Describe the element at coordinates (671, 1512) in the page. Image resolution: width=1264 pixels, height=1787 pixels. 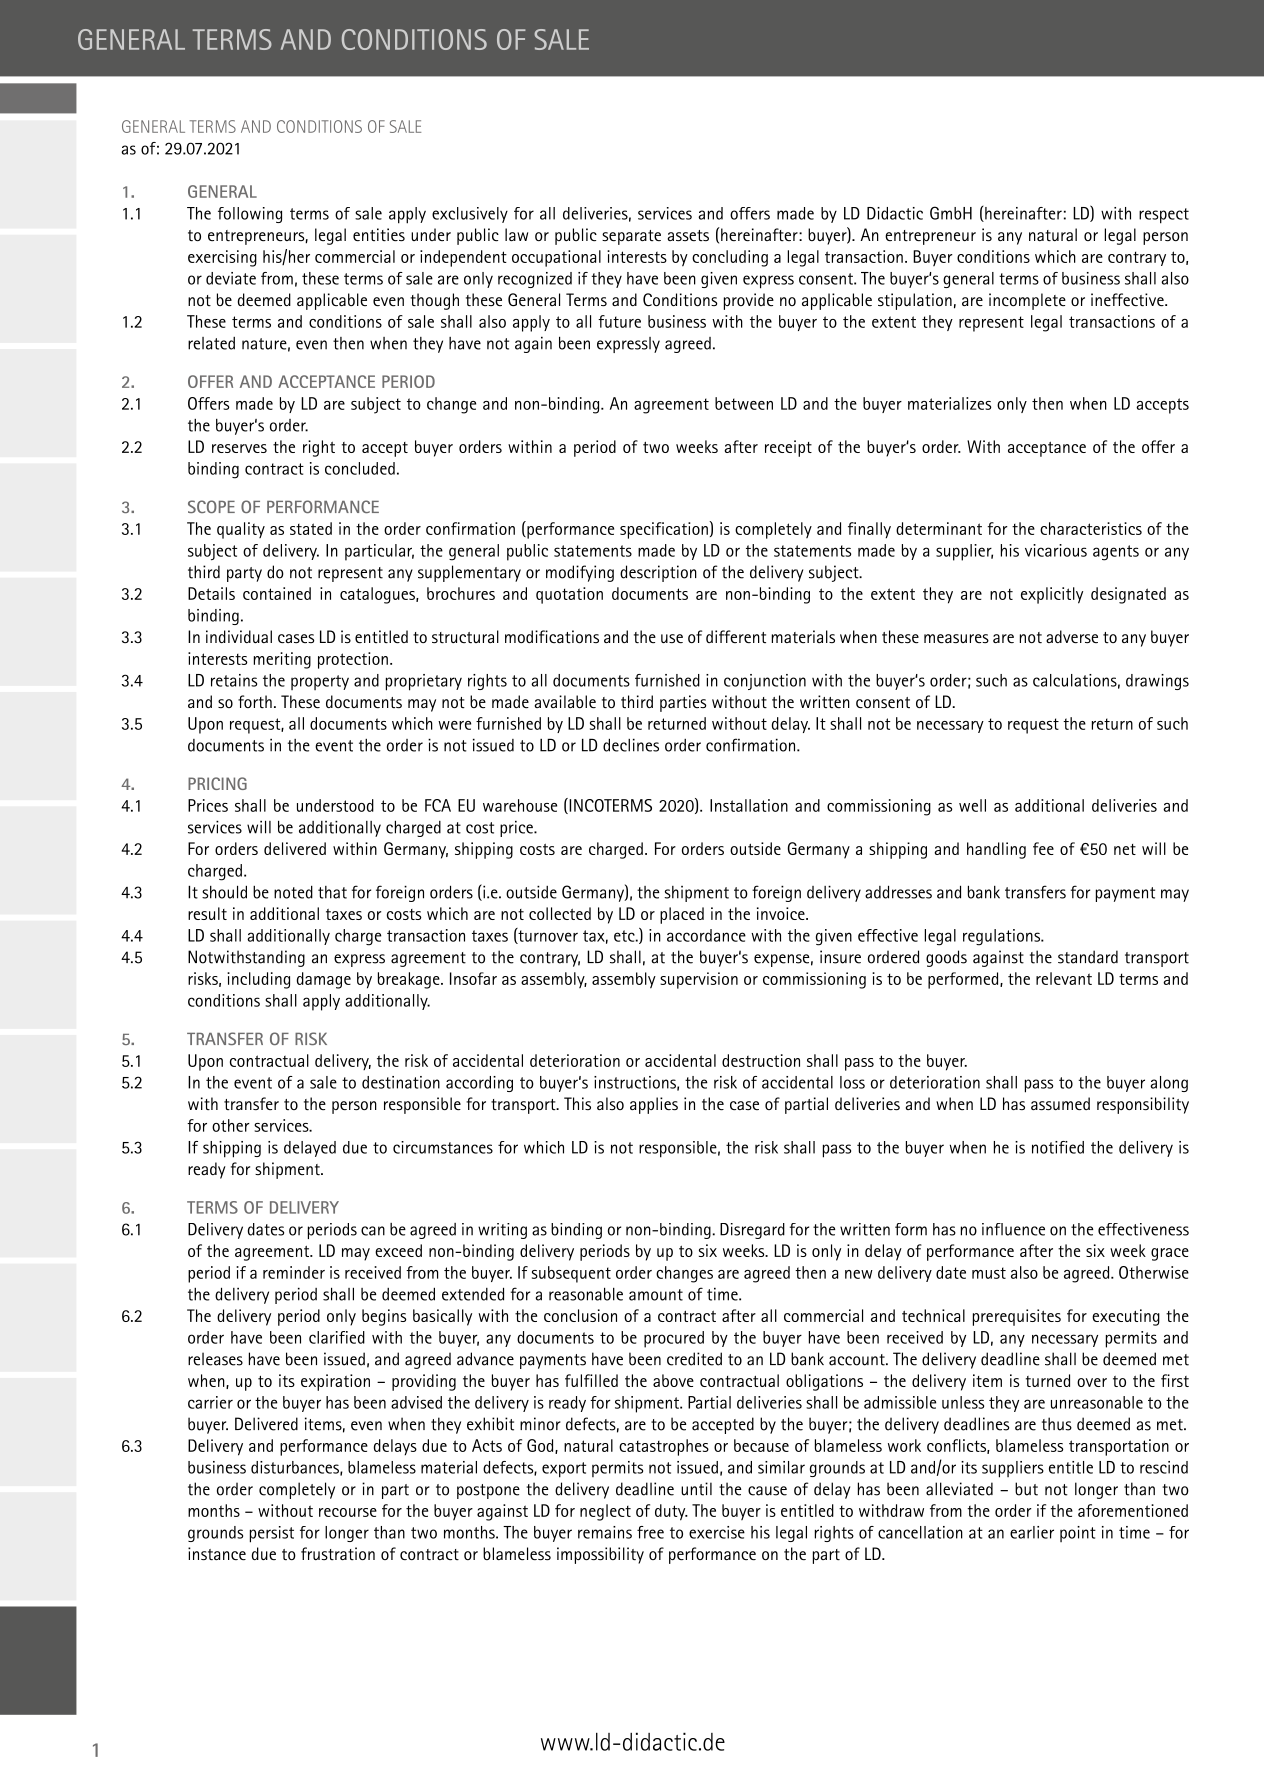
I see `duty` at that location.
